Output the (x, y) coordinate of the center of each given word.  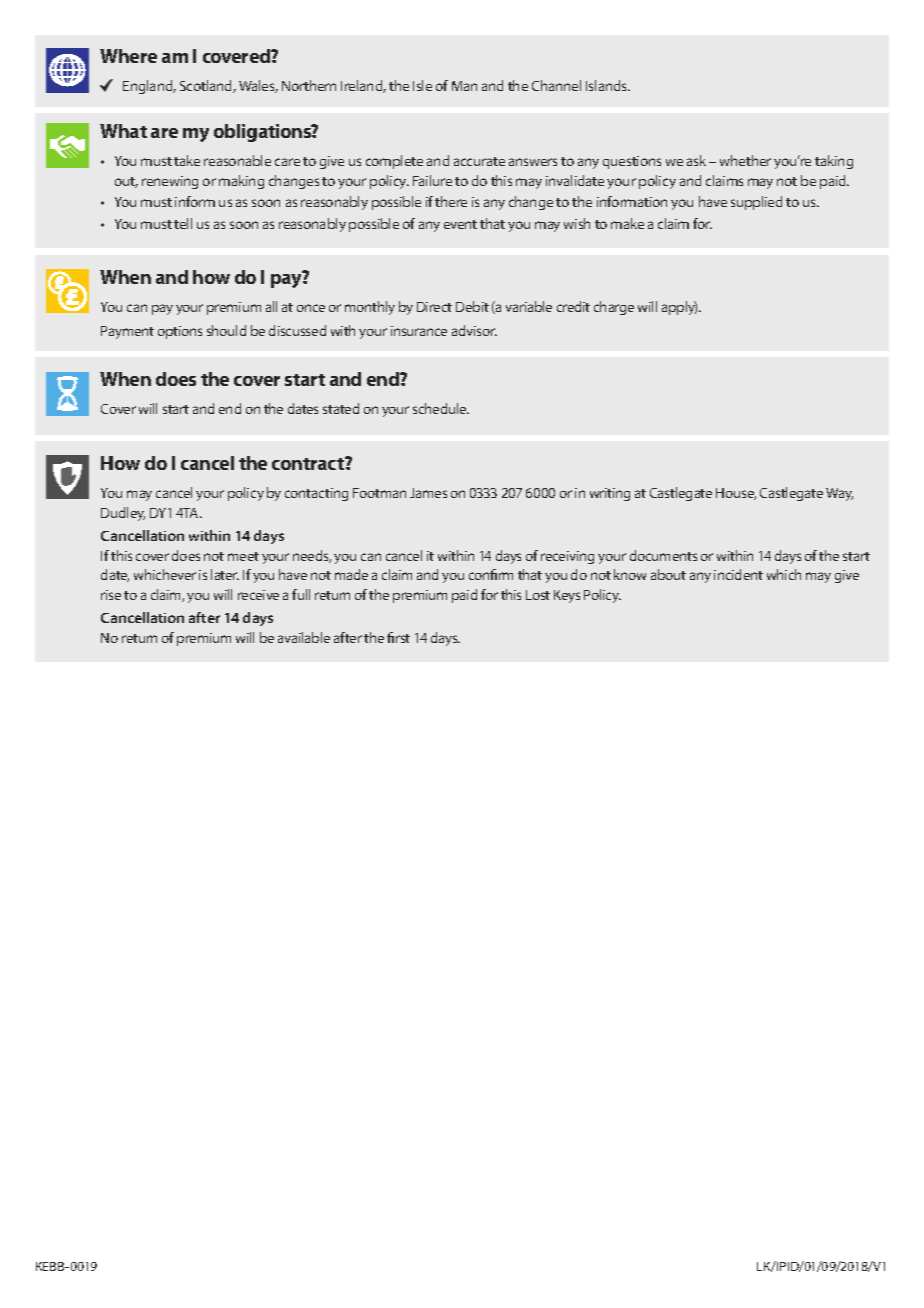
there (451, 201)
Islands (607, 85)
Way (839, 494)
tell (183, 223)
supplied (756, 203)
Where (128, 56)
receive (258, 595)
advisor (474, 330)
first (398, 637)
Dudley (123, 514)
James (428, 493)
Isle (422, 85)
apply (679, 308)
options (180, 332)
